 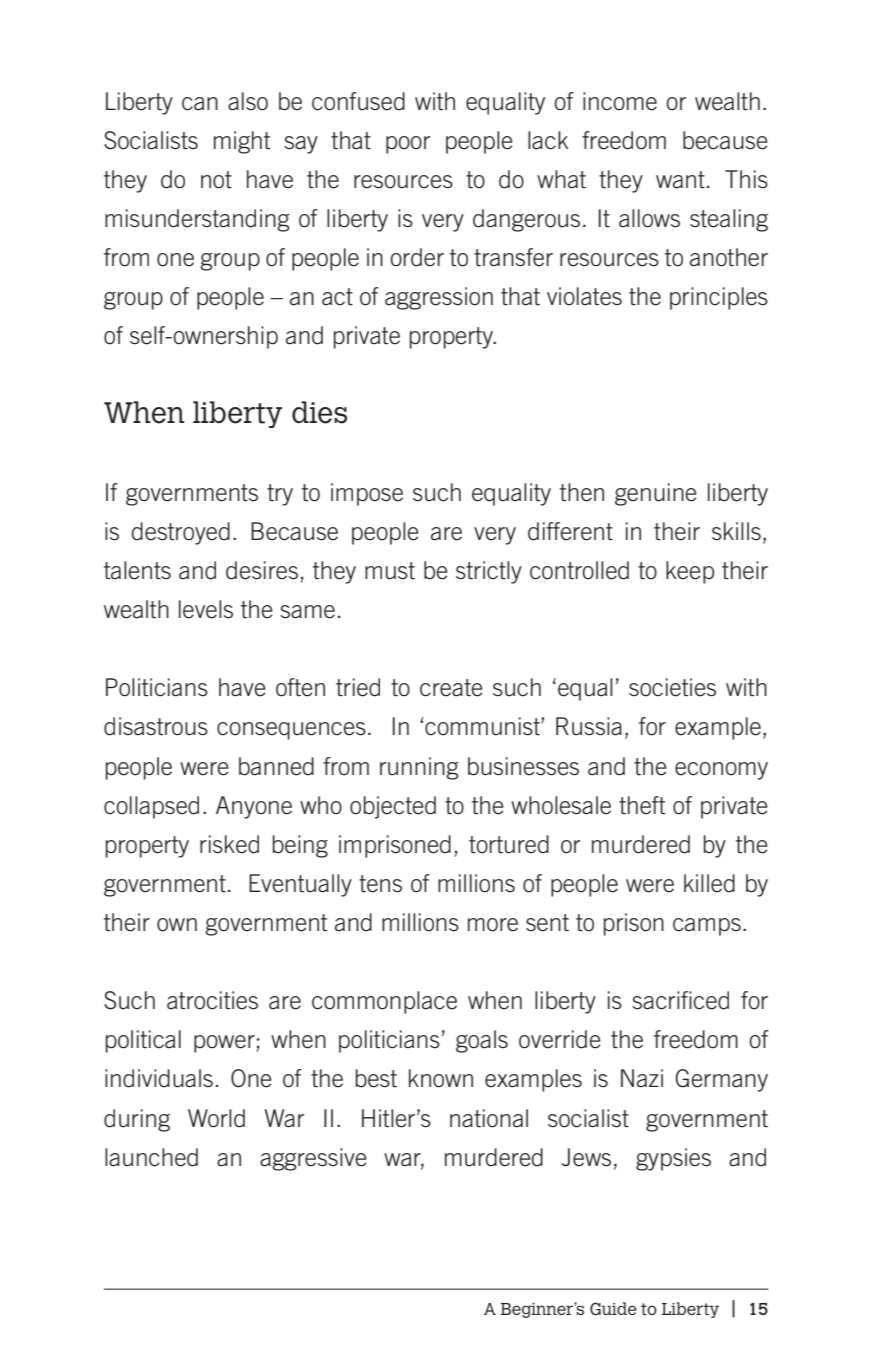 I want to click on poor, so click(x=408, y=145).
